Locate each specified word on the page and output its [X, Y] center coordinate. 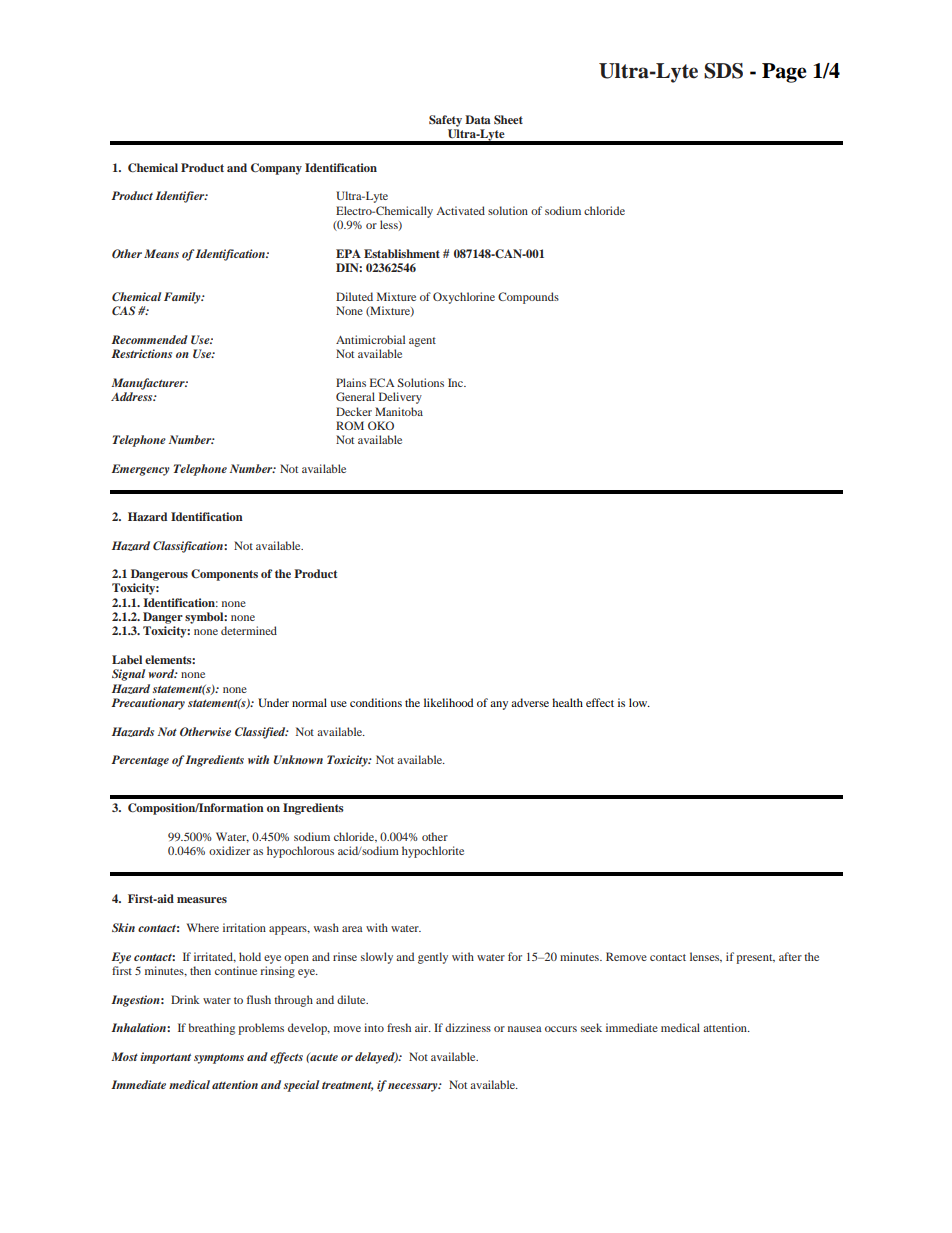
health [567, 702]
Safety [445, 121]
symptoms [219, 1059]
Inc [457, 382]
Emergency [140, 470]
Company [276, 169]
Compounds [528, 298]
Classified [261, 733]
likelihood [449, 702]
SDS [723, 71]
